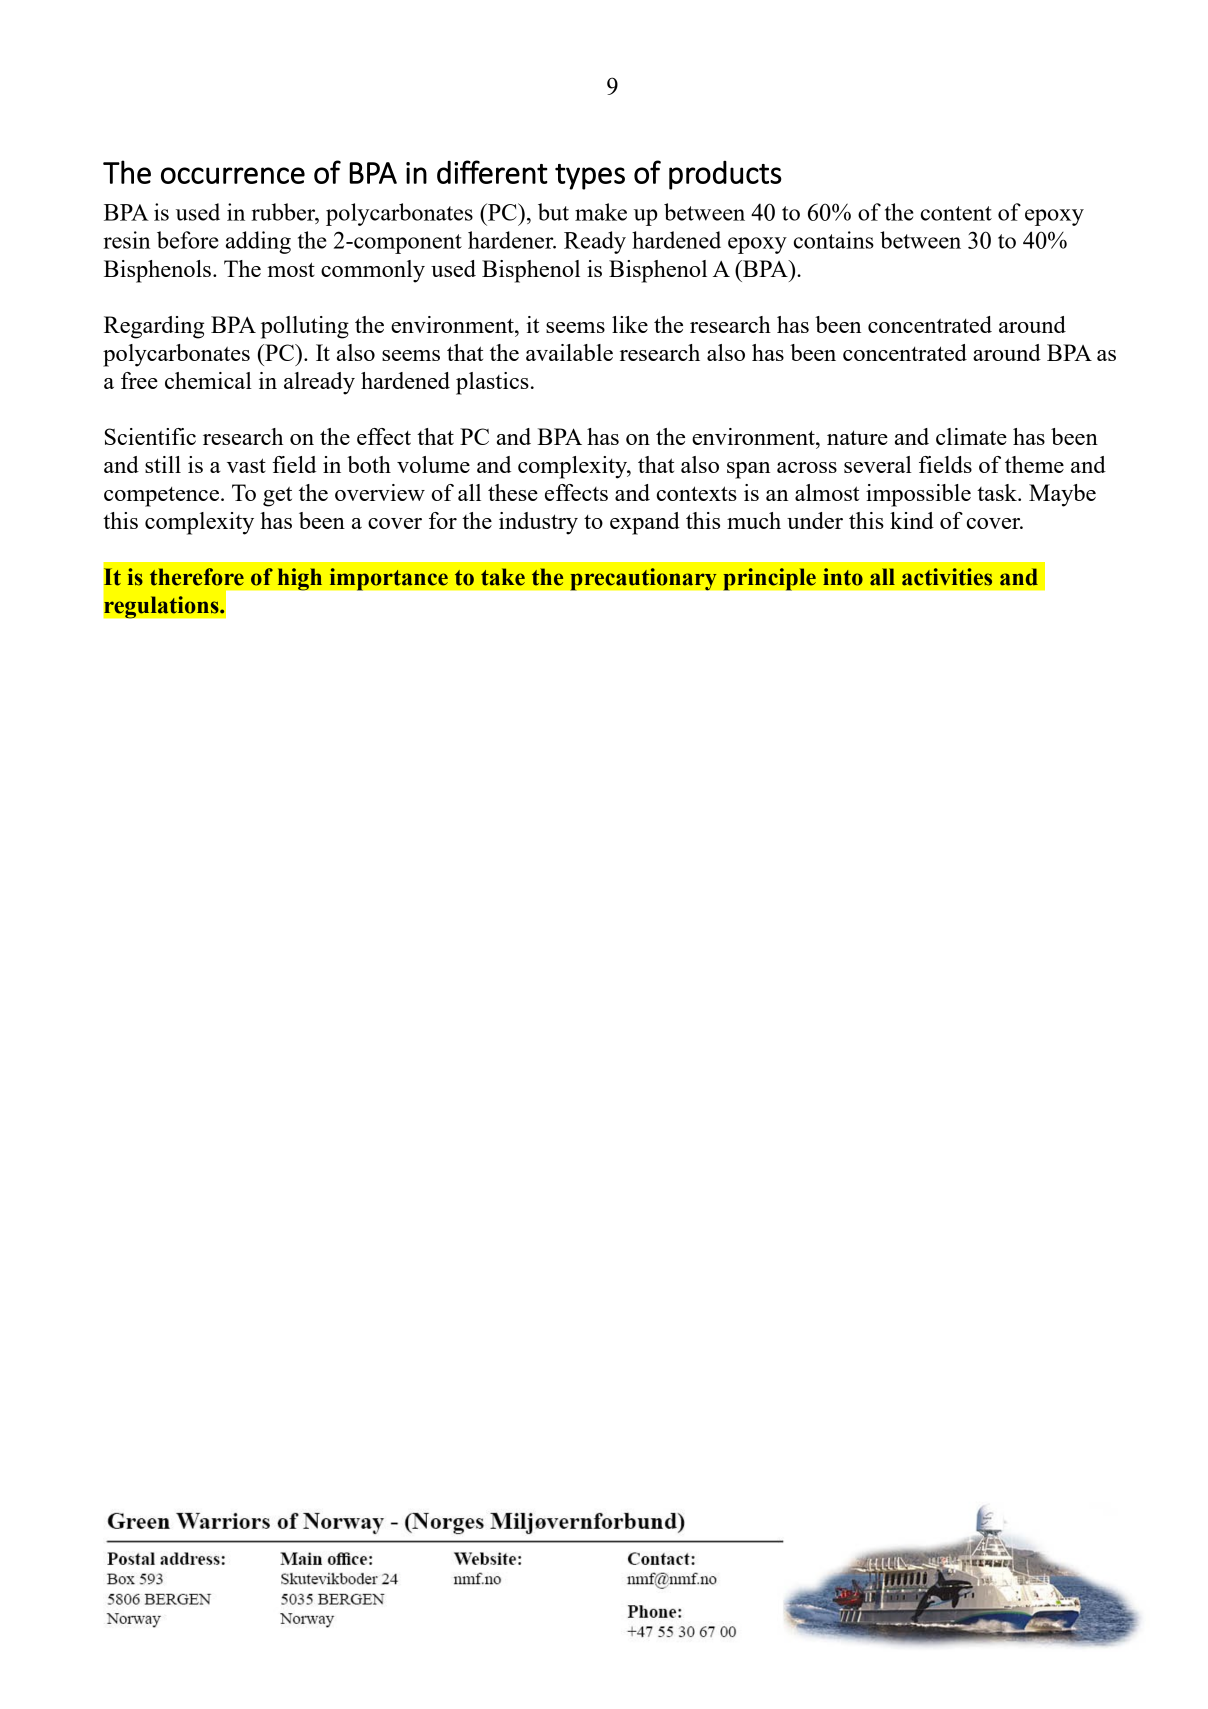 The image size is (1208, 1709). I want to click on like, so click(630, 324).
